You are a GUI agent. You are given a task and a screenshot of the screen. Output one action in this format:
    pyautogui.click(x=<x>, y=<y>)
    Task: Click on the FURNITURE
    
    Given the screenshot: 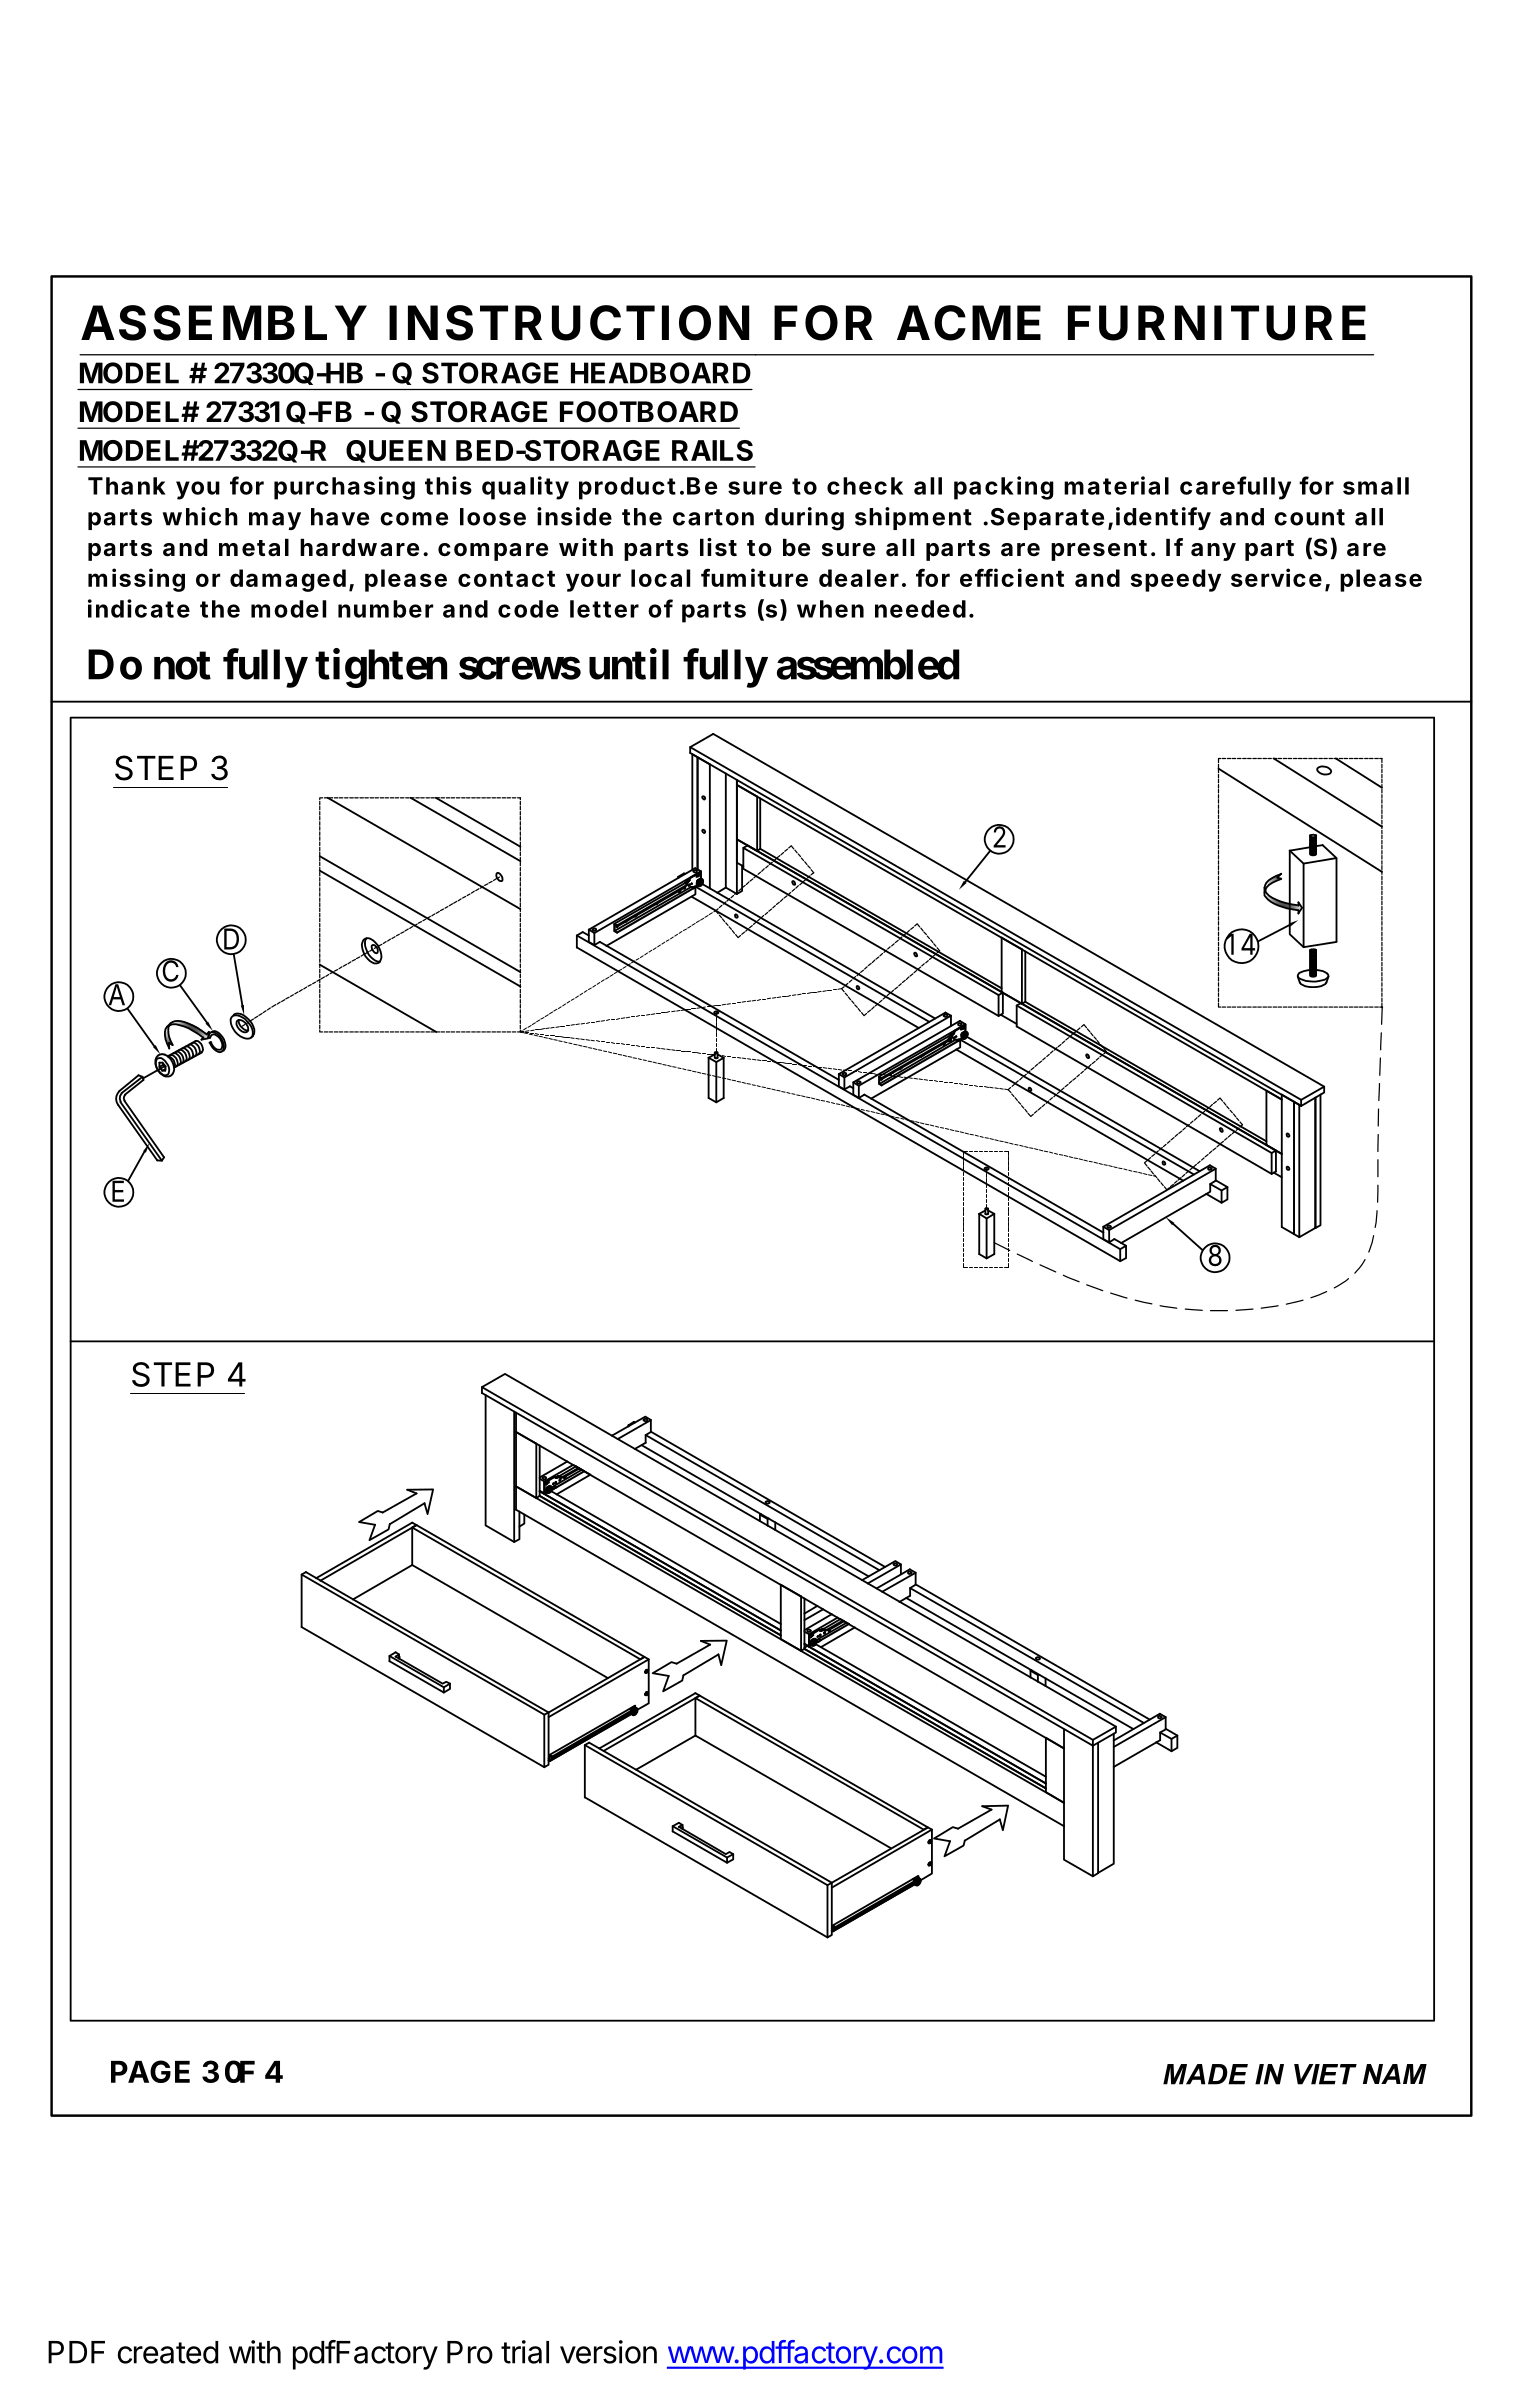 What is the action you would take?
    pyautogui.click(x=1217, y=323)
